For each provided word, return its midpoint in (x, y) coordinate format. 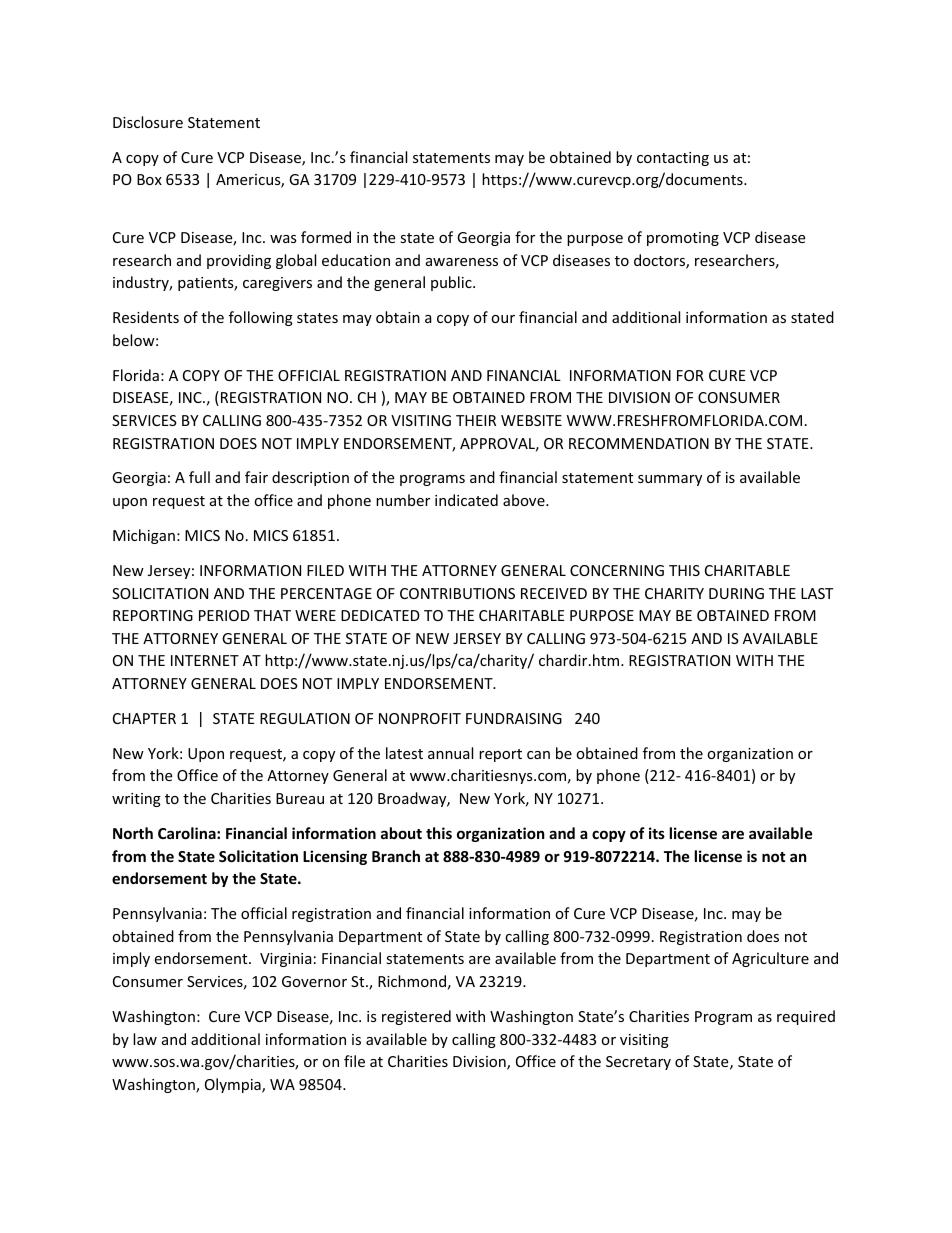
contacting (673, 159)
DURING (736, 593)
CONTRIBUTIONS (457, 593)
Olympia (234, 1085)
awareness (462, 262)
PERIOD (224, 615)
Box (149, 179)
